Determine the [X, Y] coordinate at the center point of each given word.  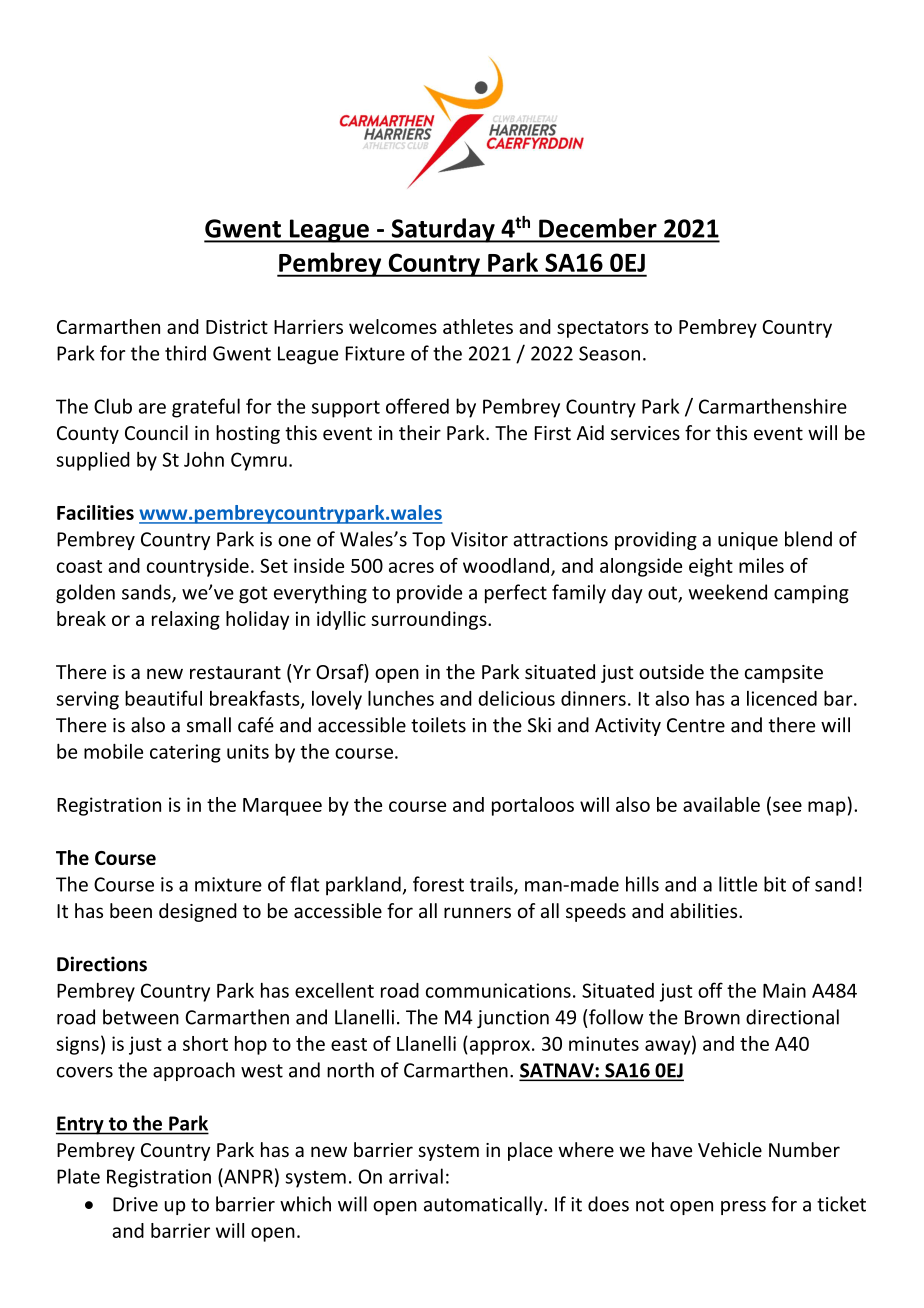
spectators [603, 329]
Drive [135, 1204]
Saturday [443, 230]
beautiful [163, 698]
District [237, 326]
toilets [438, 725]
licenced [782, 698]
